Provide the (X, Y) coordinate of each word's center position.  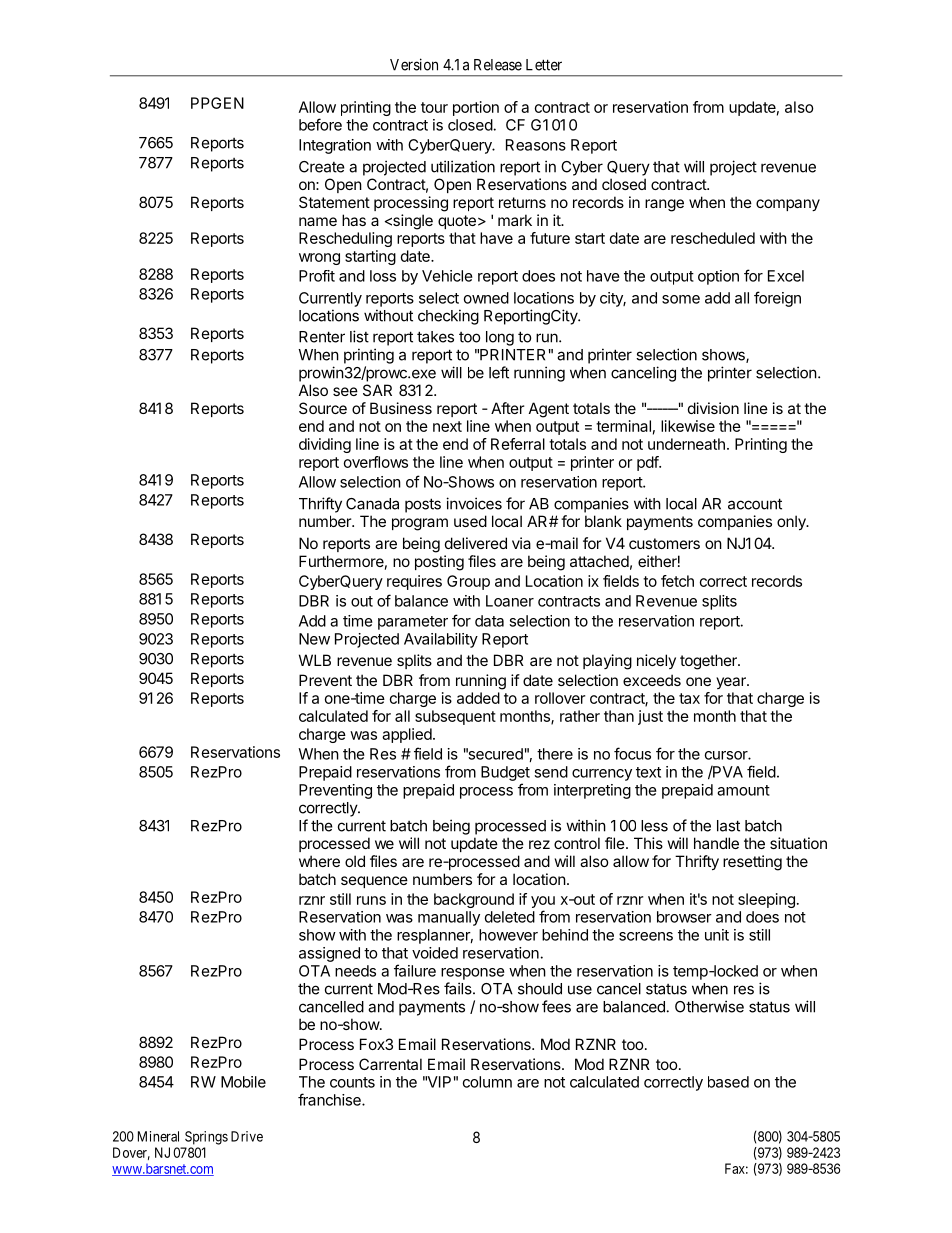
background (474, 900)
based (728, 1082)
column (487, 1082)
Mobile (243, 1082)
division (713, 408)
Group (468, 582)
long (500, 338)
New (314, 639)
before (320, 124)
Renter (322, 337)
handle (716, 843)
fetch (677, 581)
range (664, 205)
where (319, 861)
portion (476, 108)
